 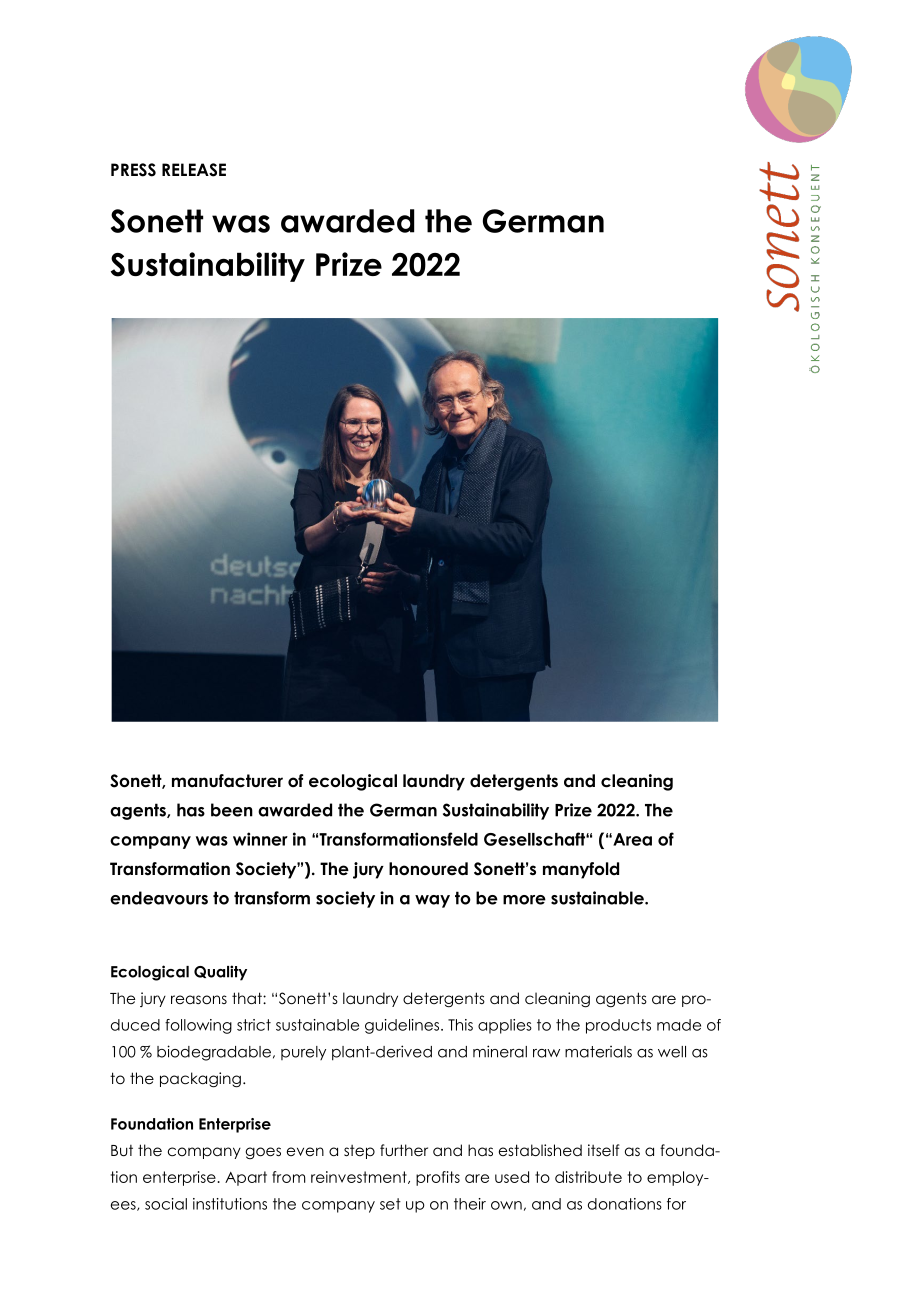 I want to click on manufacturer, so click(x=227, y=781).
